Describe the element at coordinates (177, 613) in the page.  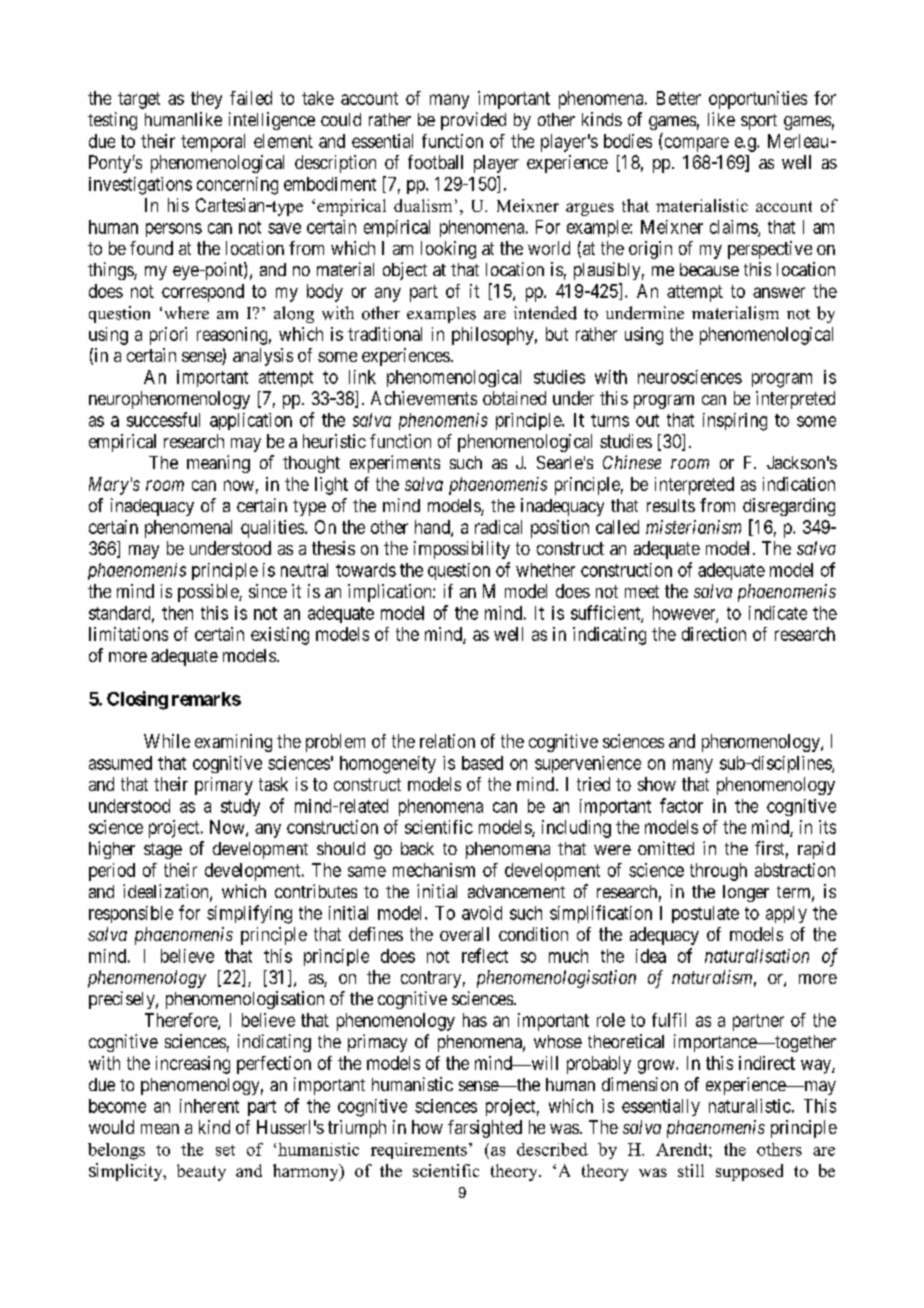
I see `then` at that location.
